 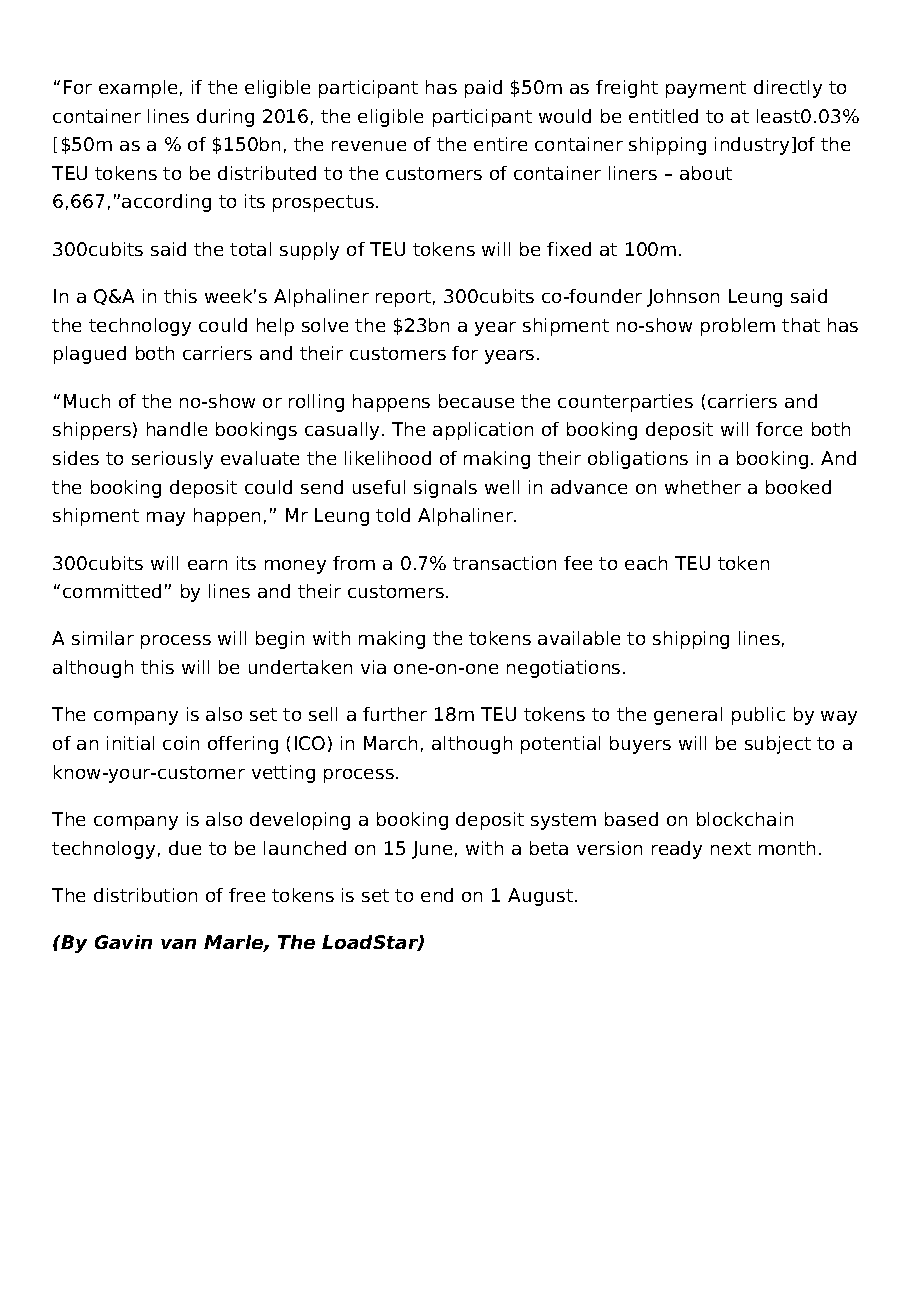 I want to click on distribution, so click(x=145, y=895).
